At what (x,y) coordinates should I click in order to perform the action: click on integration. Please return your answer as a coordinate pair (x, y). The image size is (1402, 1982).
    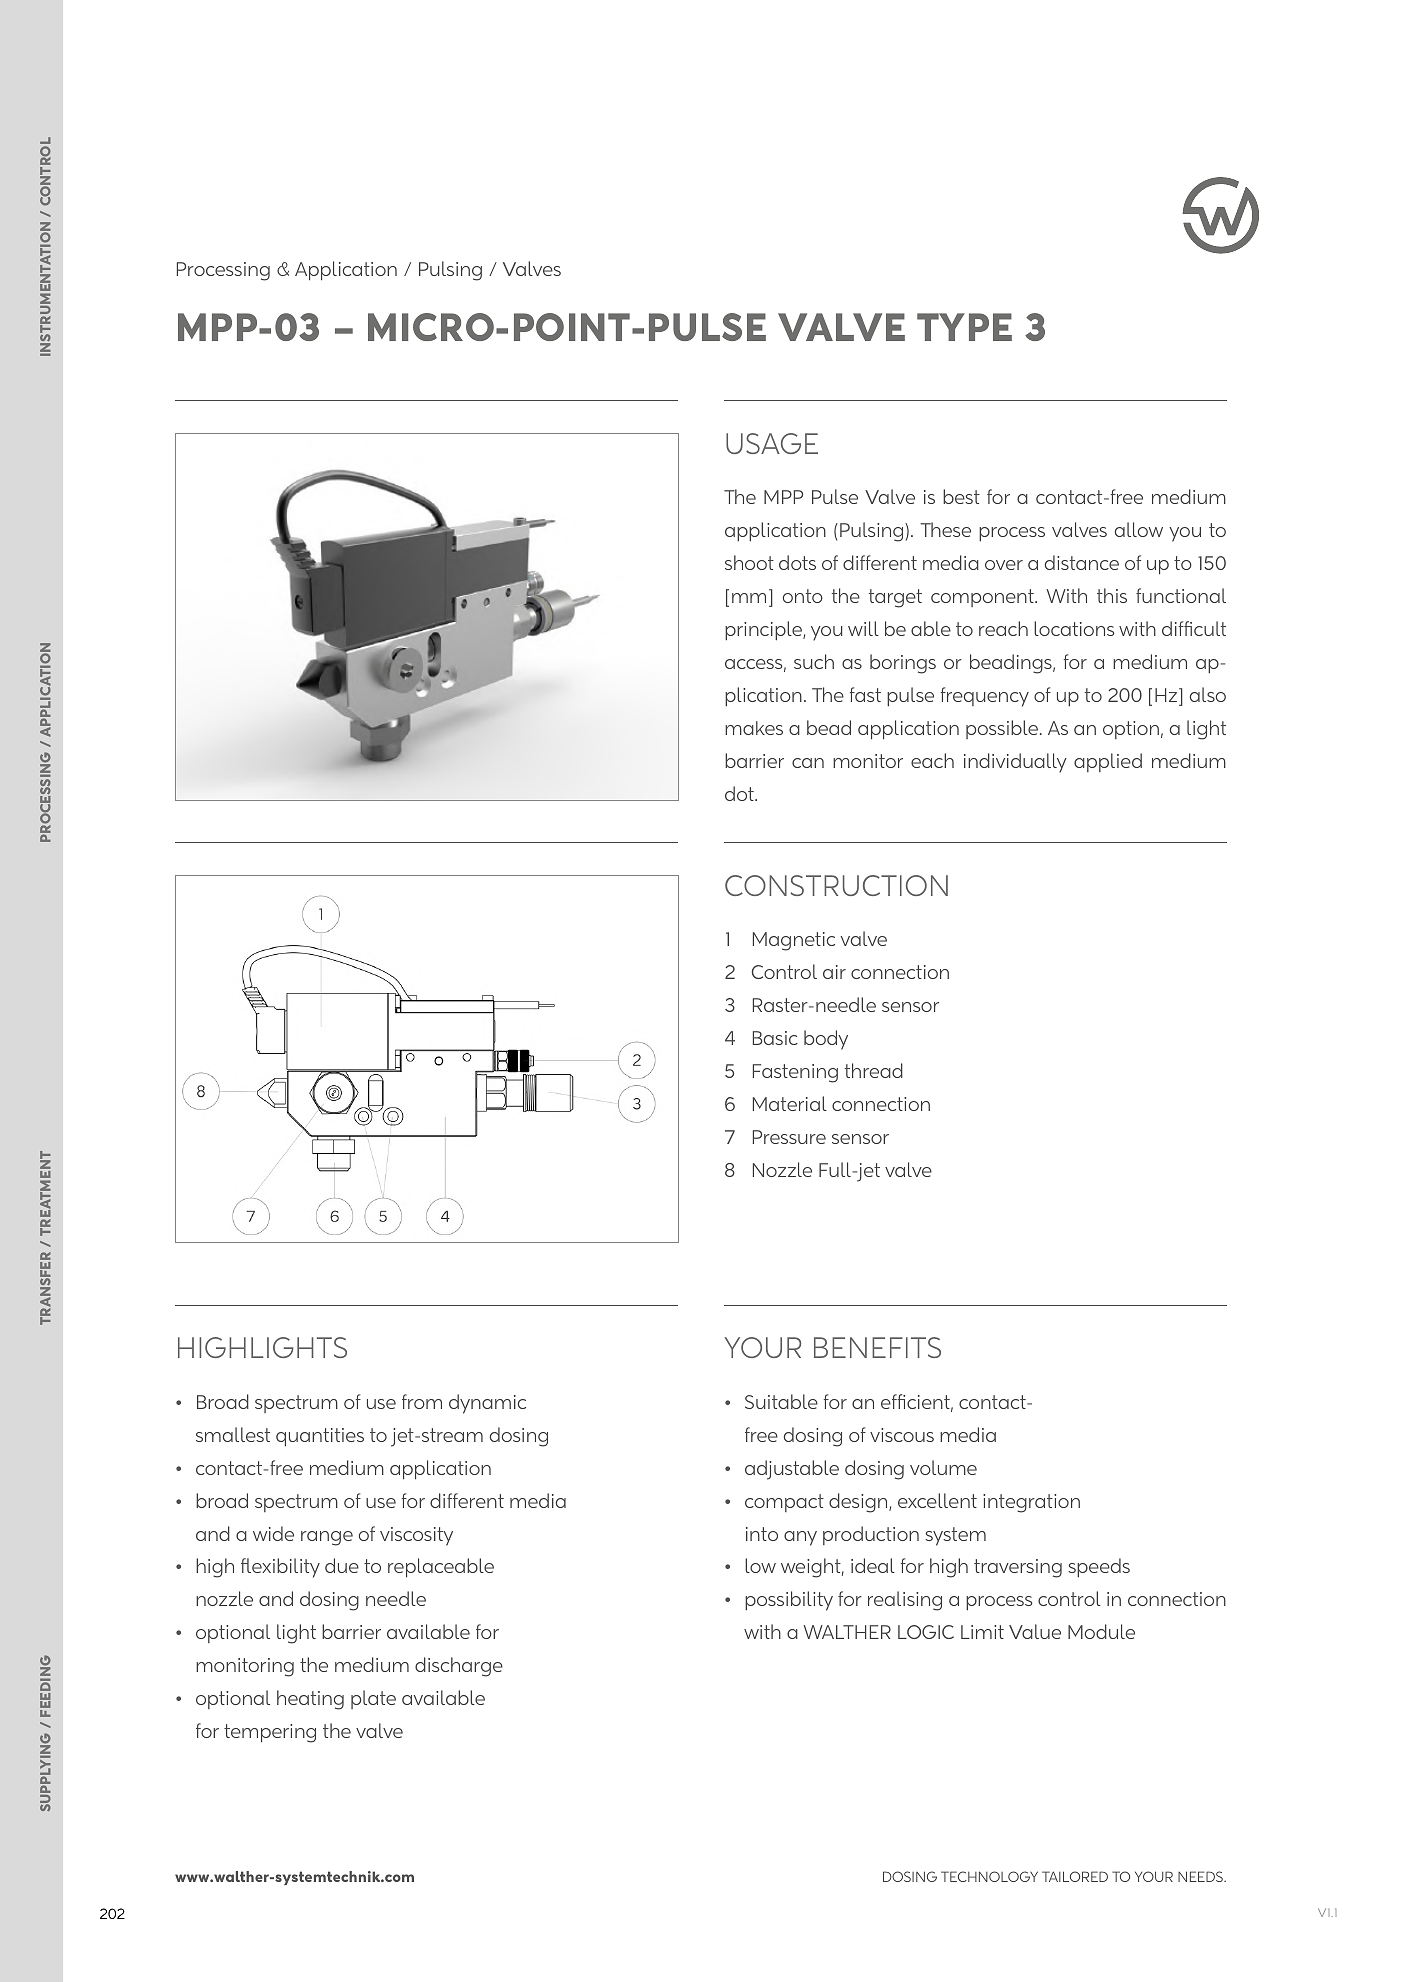
    Looking at the image, I should click on (1031, 1503).
